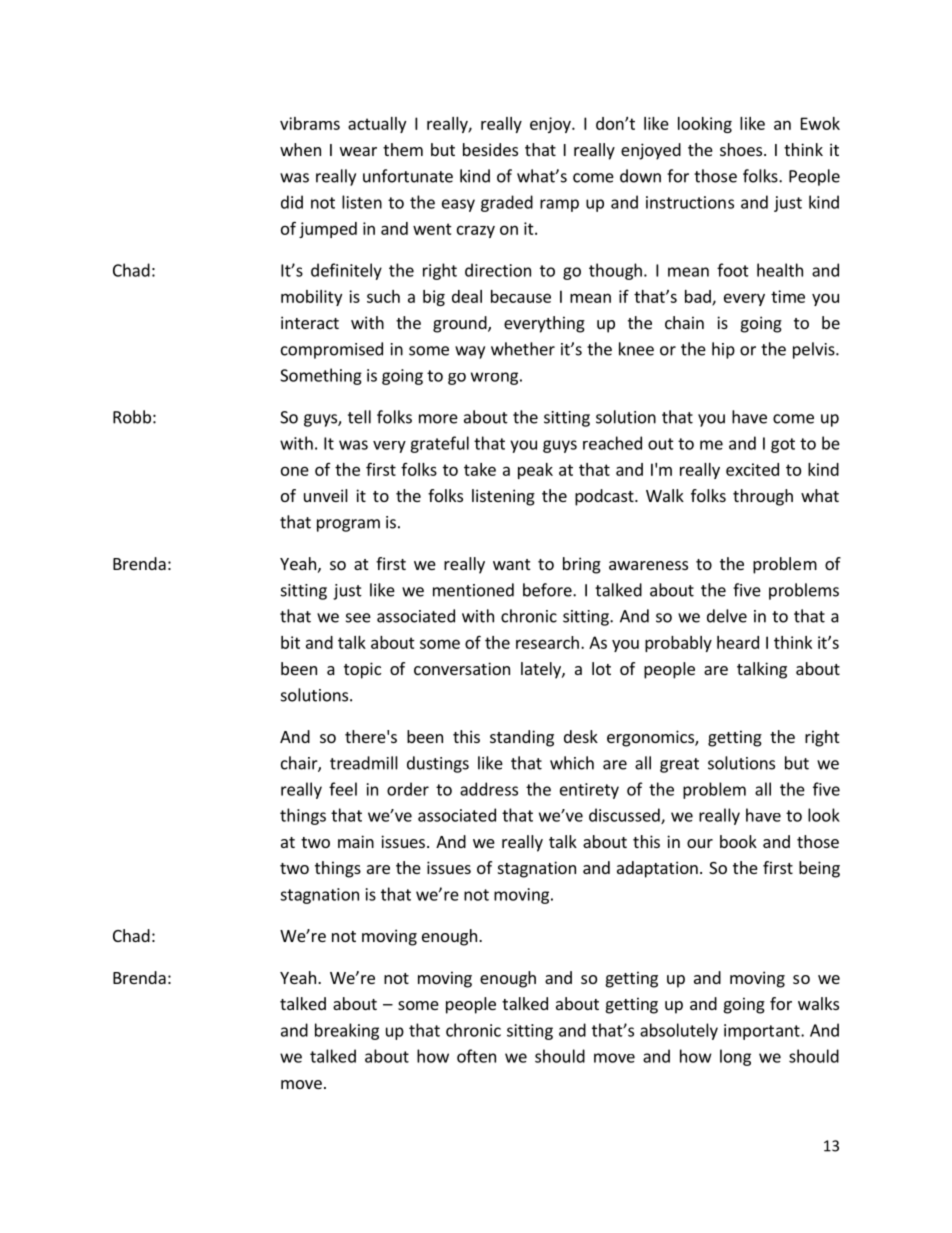 This screenshot has width=952, height=1233. What do you see at coordinates (132, 417) in the screenshot?
I see `Robb` at bounding box center [132, 417].
